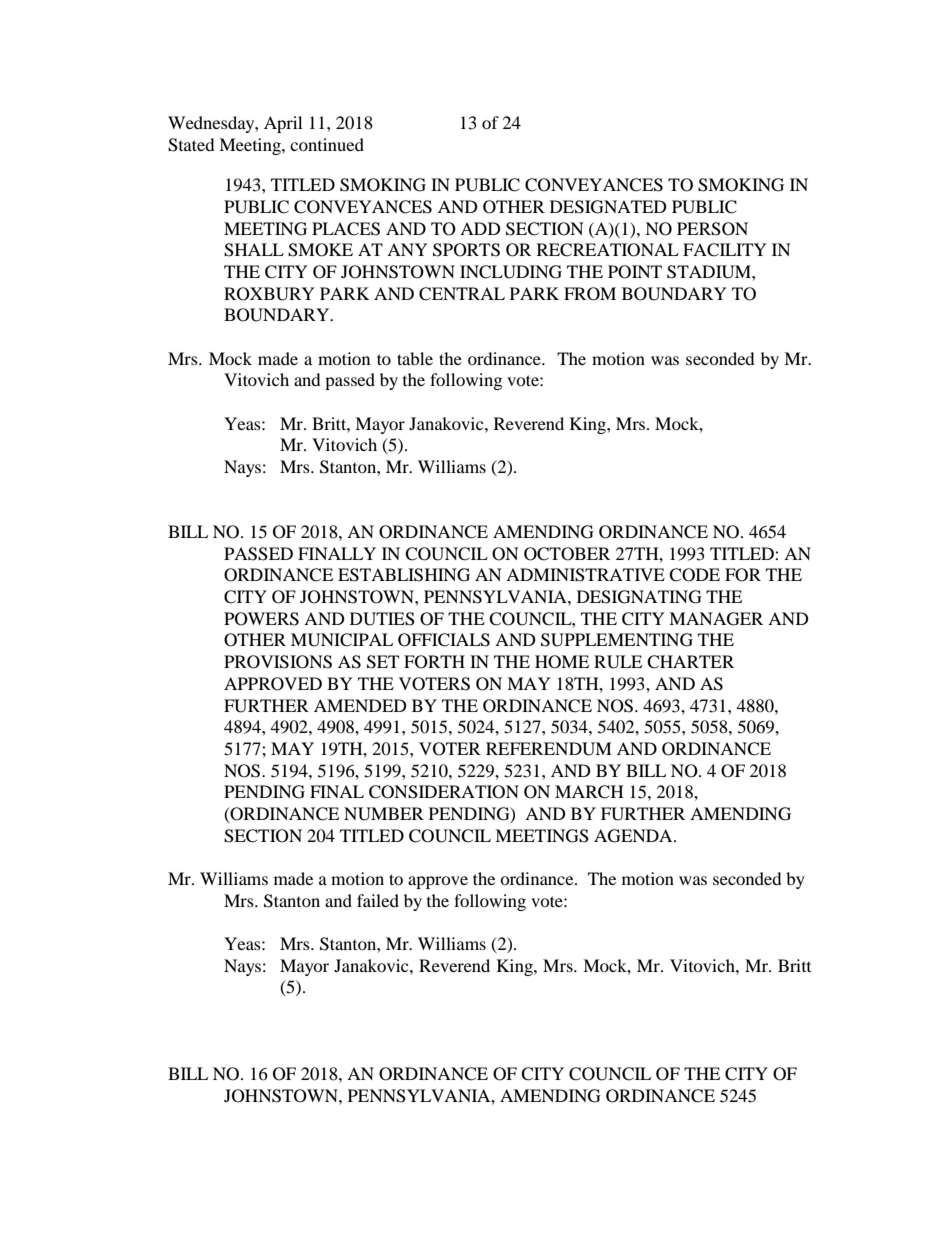 The height and width of the document is (1233, 952). What do you see at coordinates (261, 619) in the document?
I see `POWERS` at bounding box center [261, 619].
